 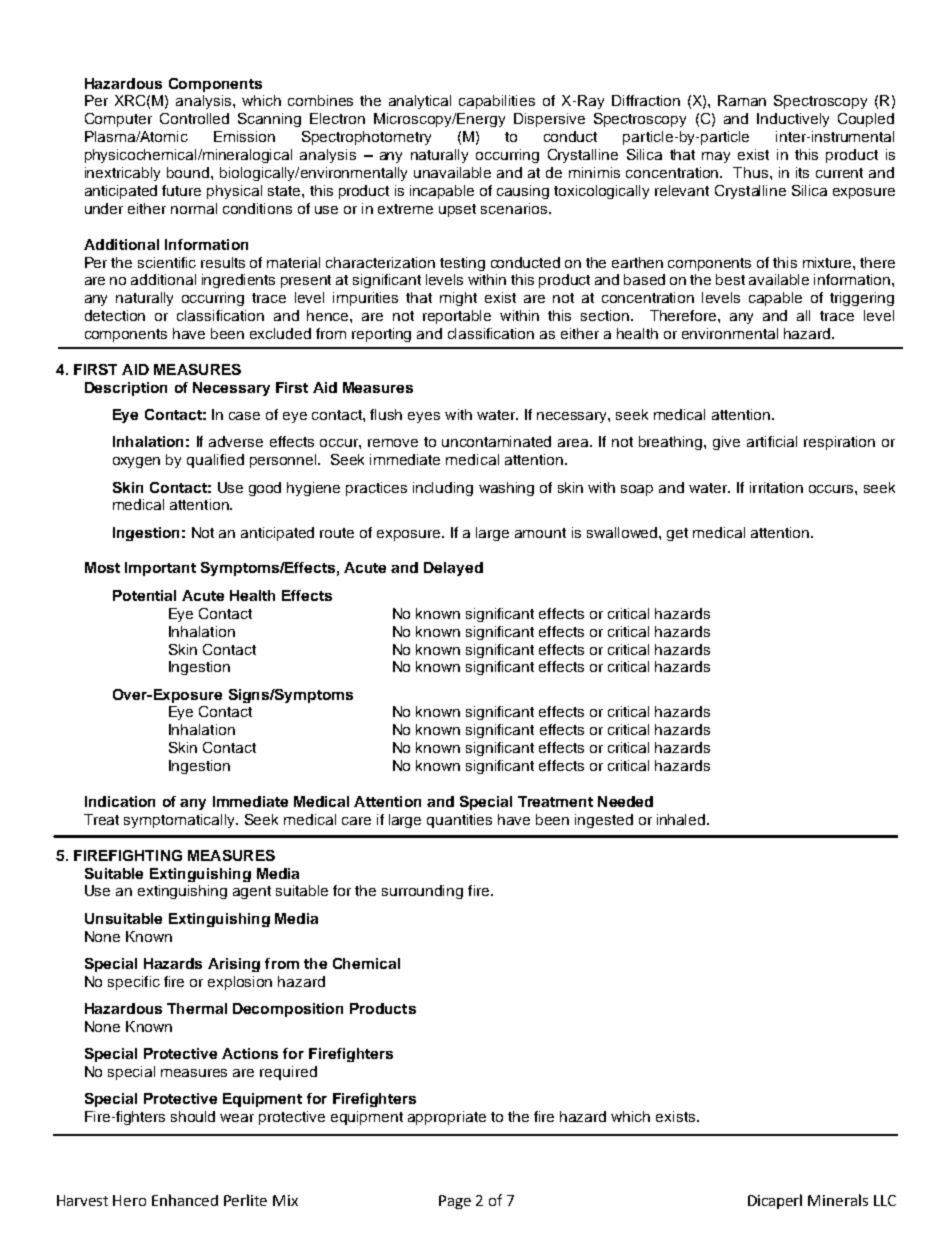 I want to click on Controlled, so click(x=194, y=118).
